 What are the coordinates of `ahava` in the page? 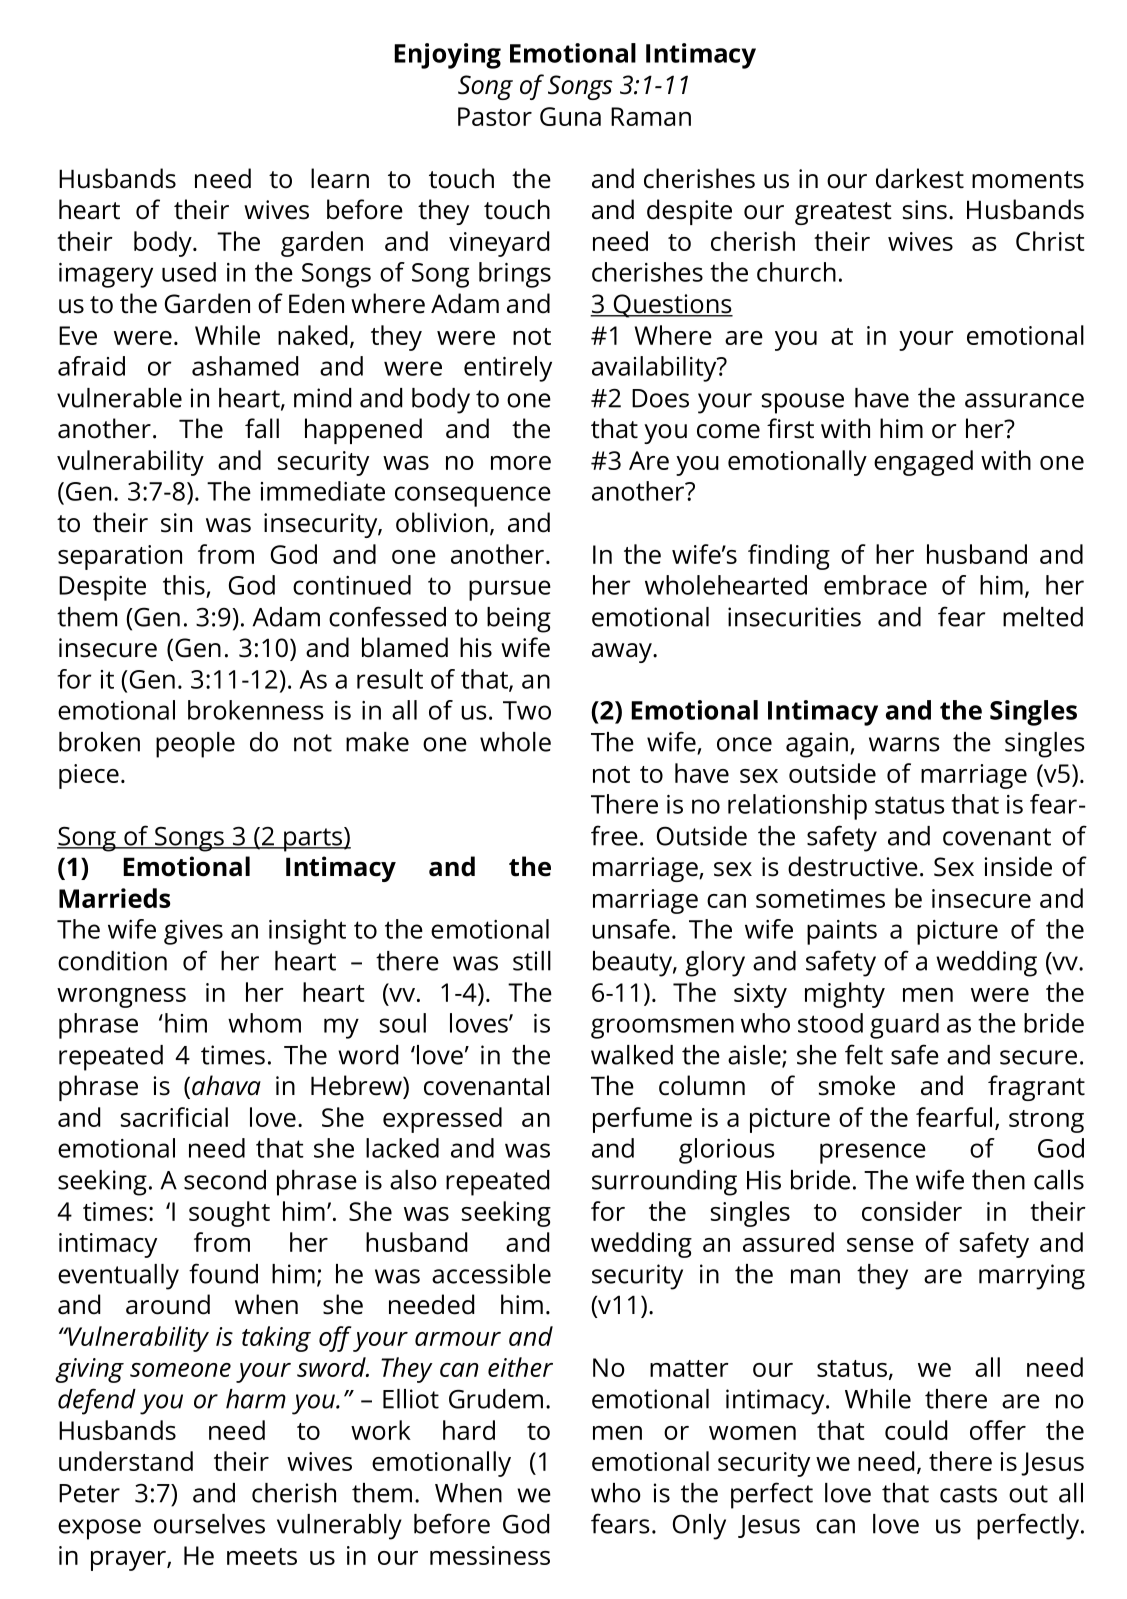 It's located at (226, 1085).
